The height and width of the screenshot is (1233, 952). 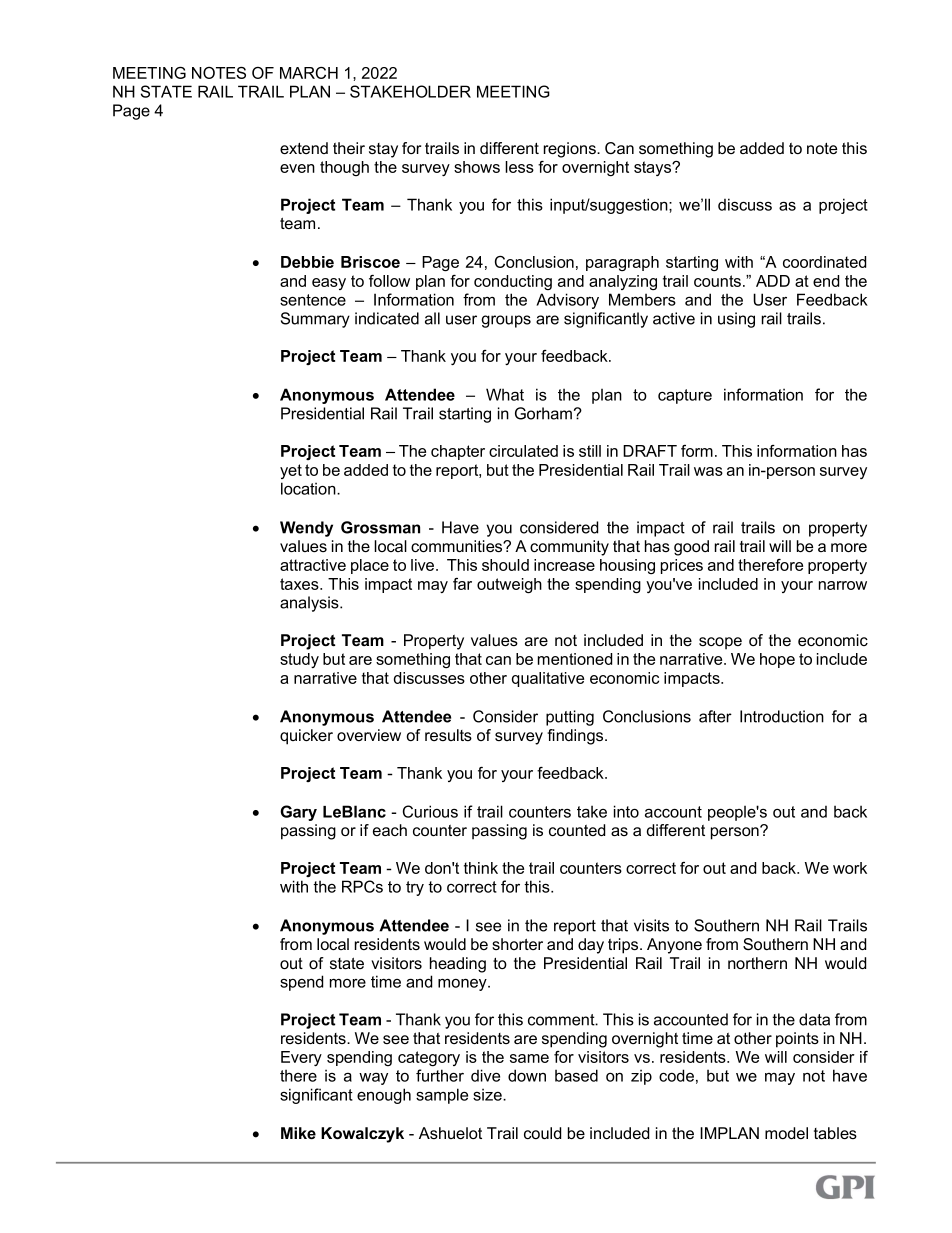 I want to click on their, so click(x=349, y=148).
